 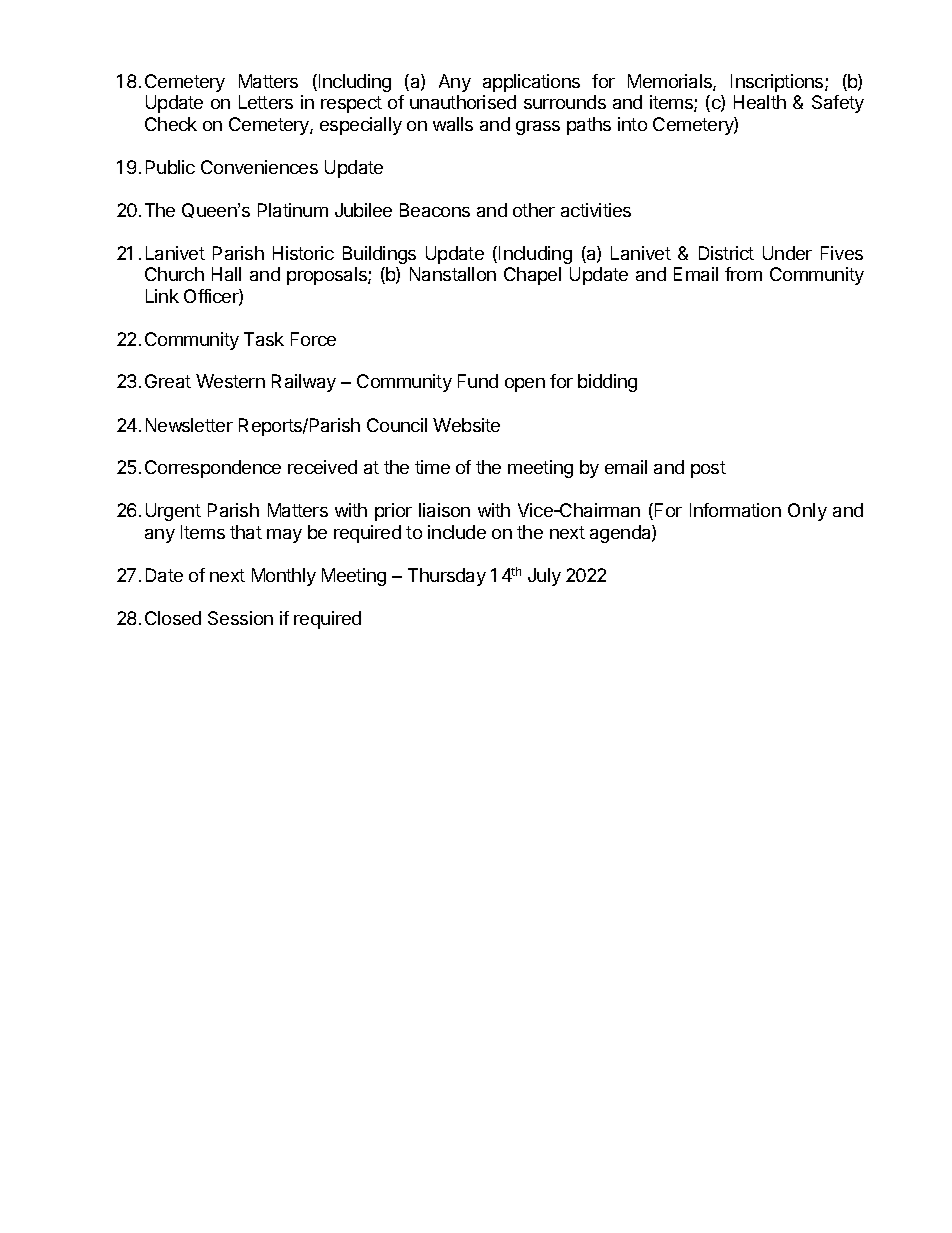 What do you see at coordinates (264, 339) in the page?
I see `Task` at bounding box center [264, 339].
